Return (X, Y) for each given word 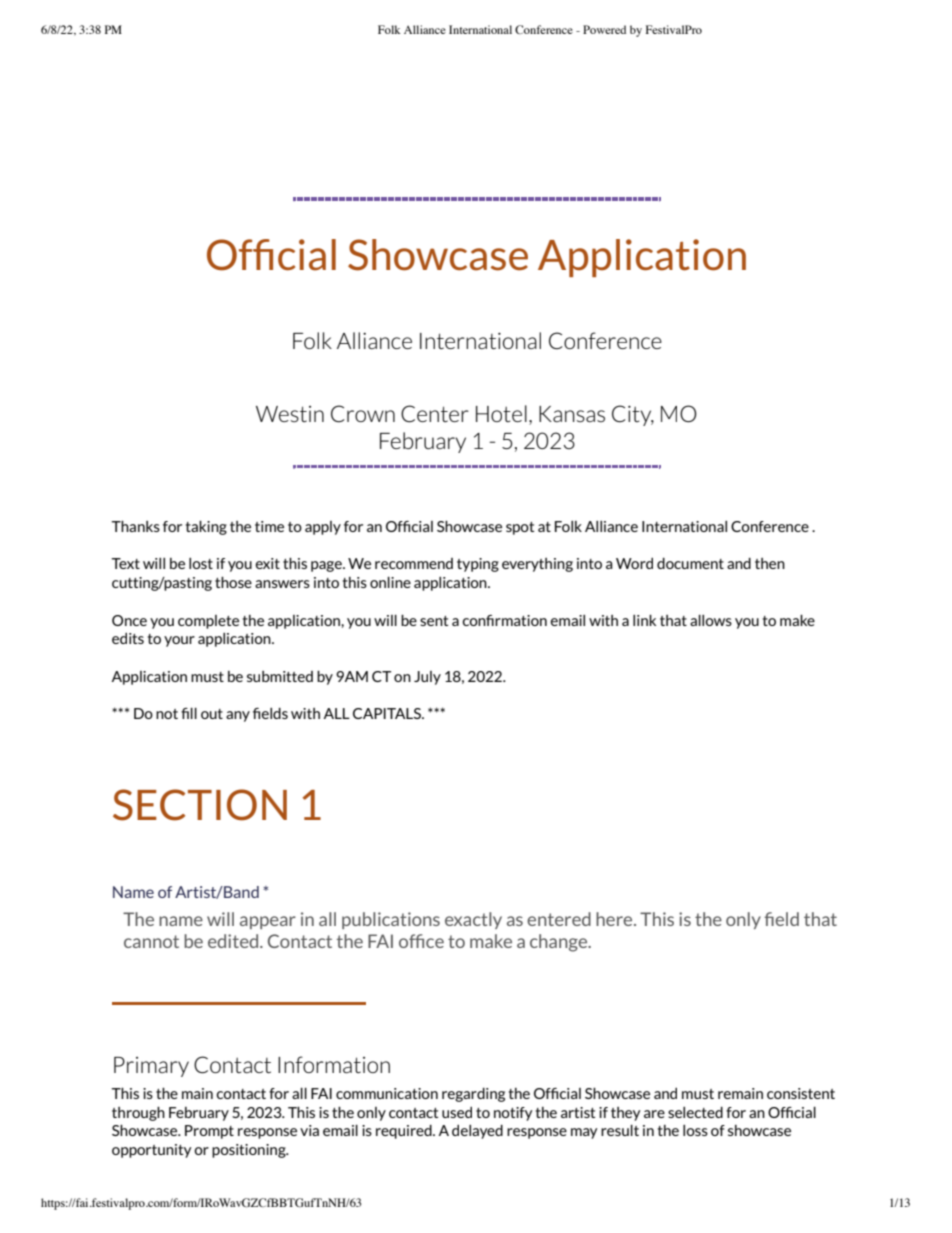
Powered (604, 29)
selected (695, 1112)
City (633, 415)
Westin (290, 414)
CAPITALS (388, 713)
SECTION (200, 805)
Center (435, 413)
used (457, 1112)
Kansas (572, 414)
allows (711, 620)
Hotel (501, 413)
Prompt (209, 1132)
